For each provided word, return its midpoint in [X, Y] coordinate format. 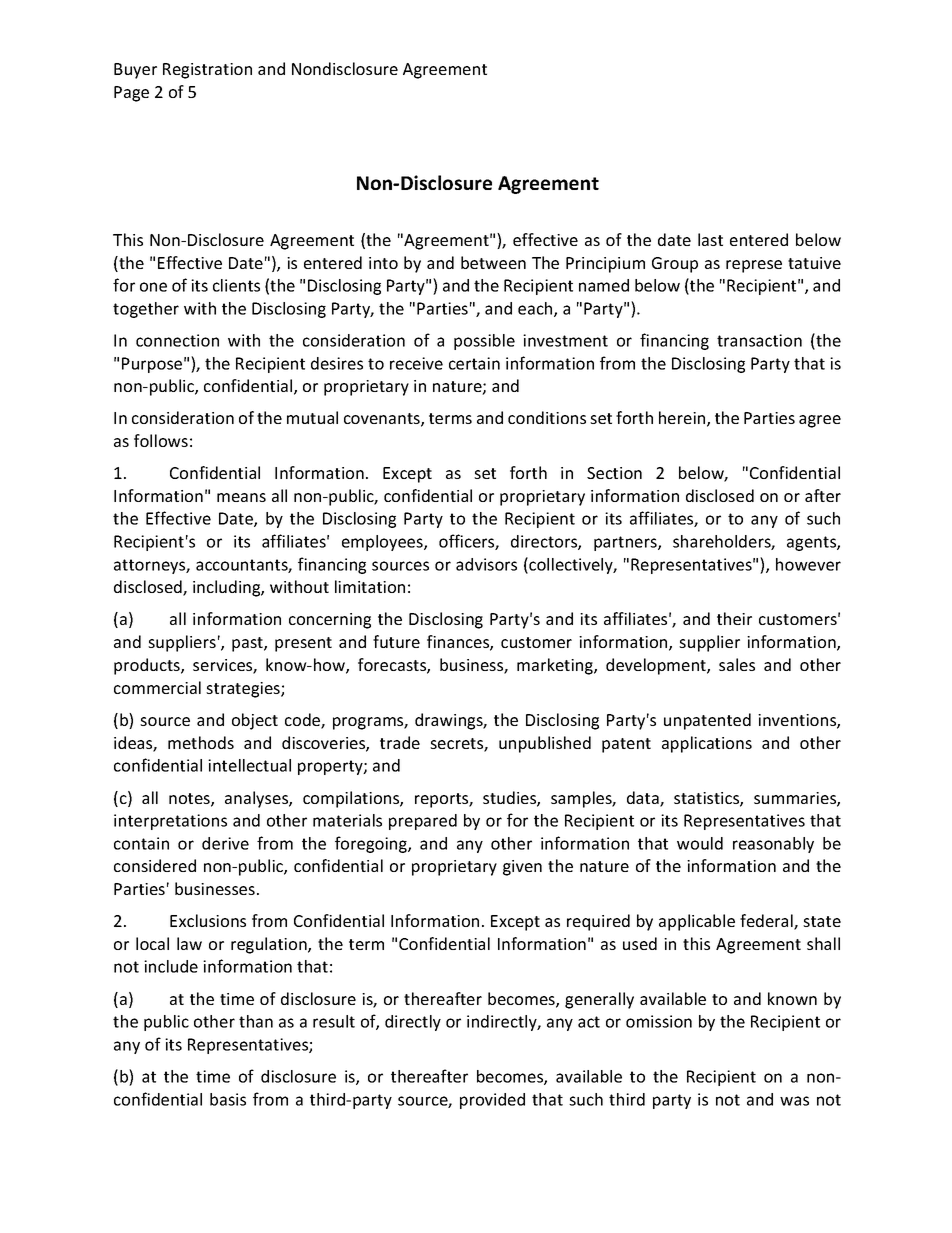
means [241, 497]
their [734, 618]
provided [492, 1101]
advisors [486, 564]
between [493, 262]
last [710, 239]
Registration [207, 71]
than [256, 1021]
